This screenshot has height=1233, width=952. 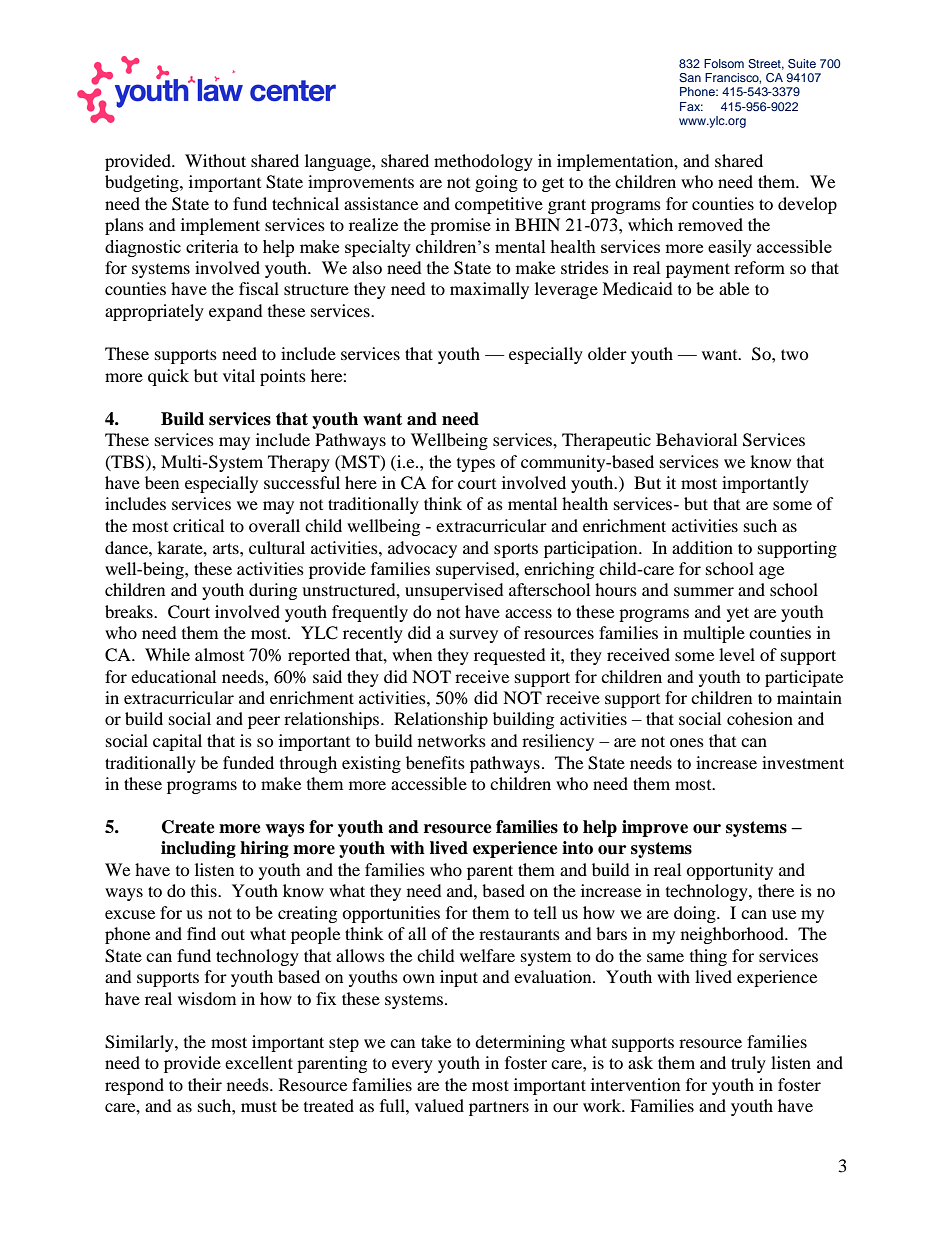 I want to click on maximally, so click(x=489, y=290).
